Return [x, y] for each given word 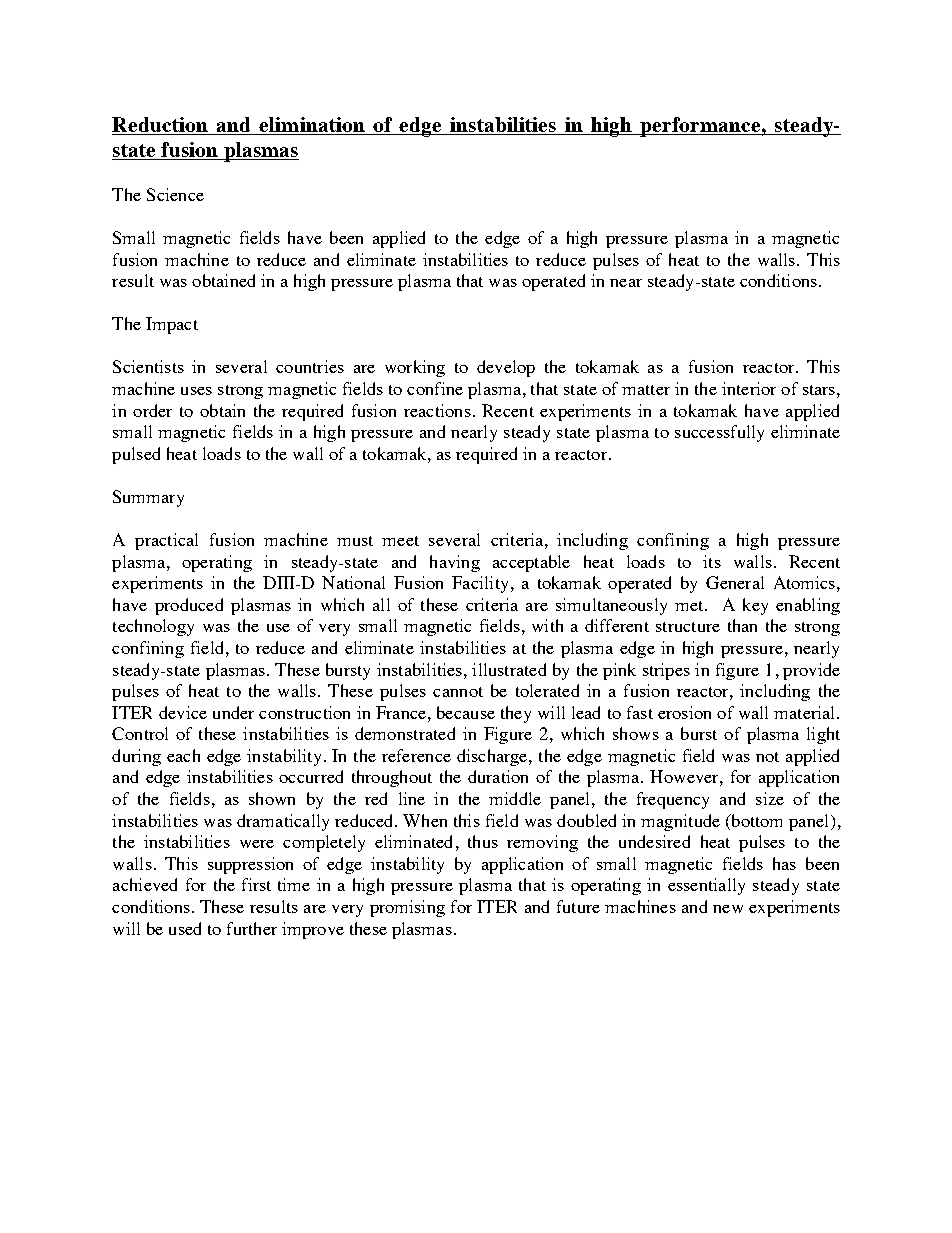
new [728, 909]
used [185, 928]
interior [749, 388]
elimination [312, 126]
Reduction [161, 126]
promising [407, 908]
